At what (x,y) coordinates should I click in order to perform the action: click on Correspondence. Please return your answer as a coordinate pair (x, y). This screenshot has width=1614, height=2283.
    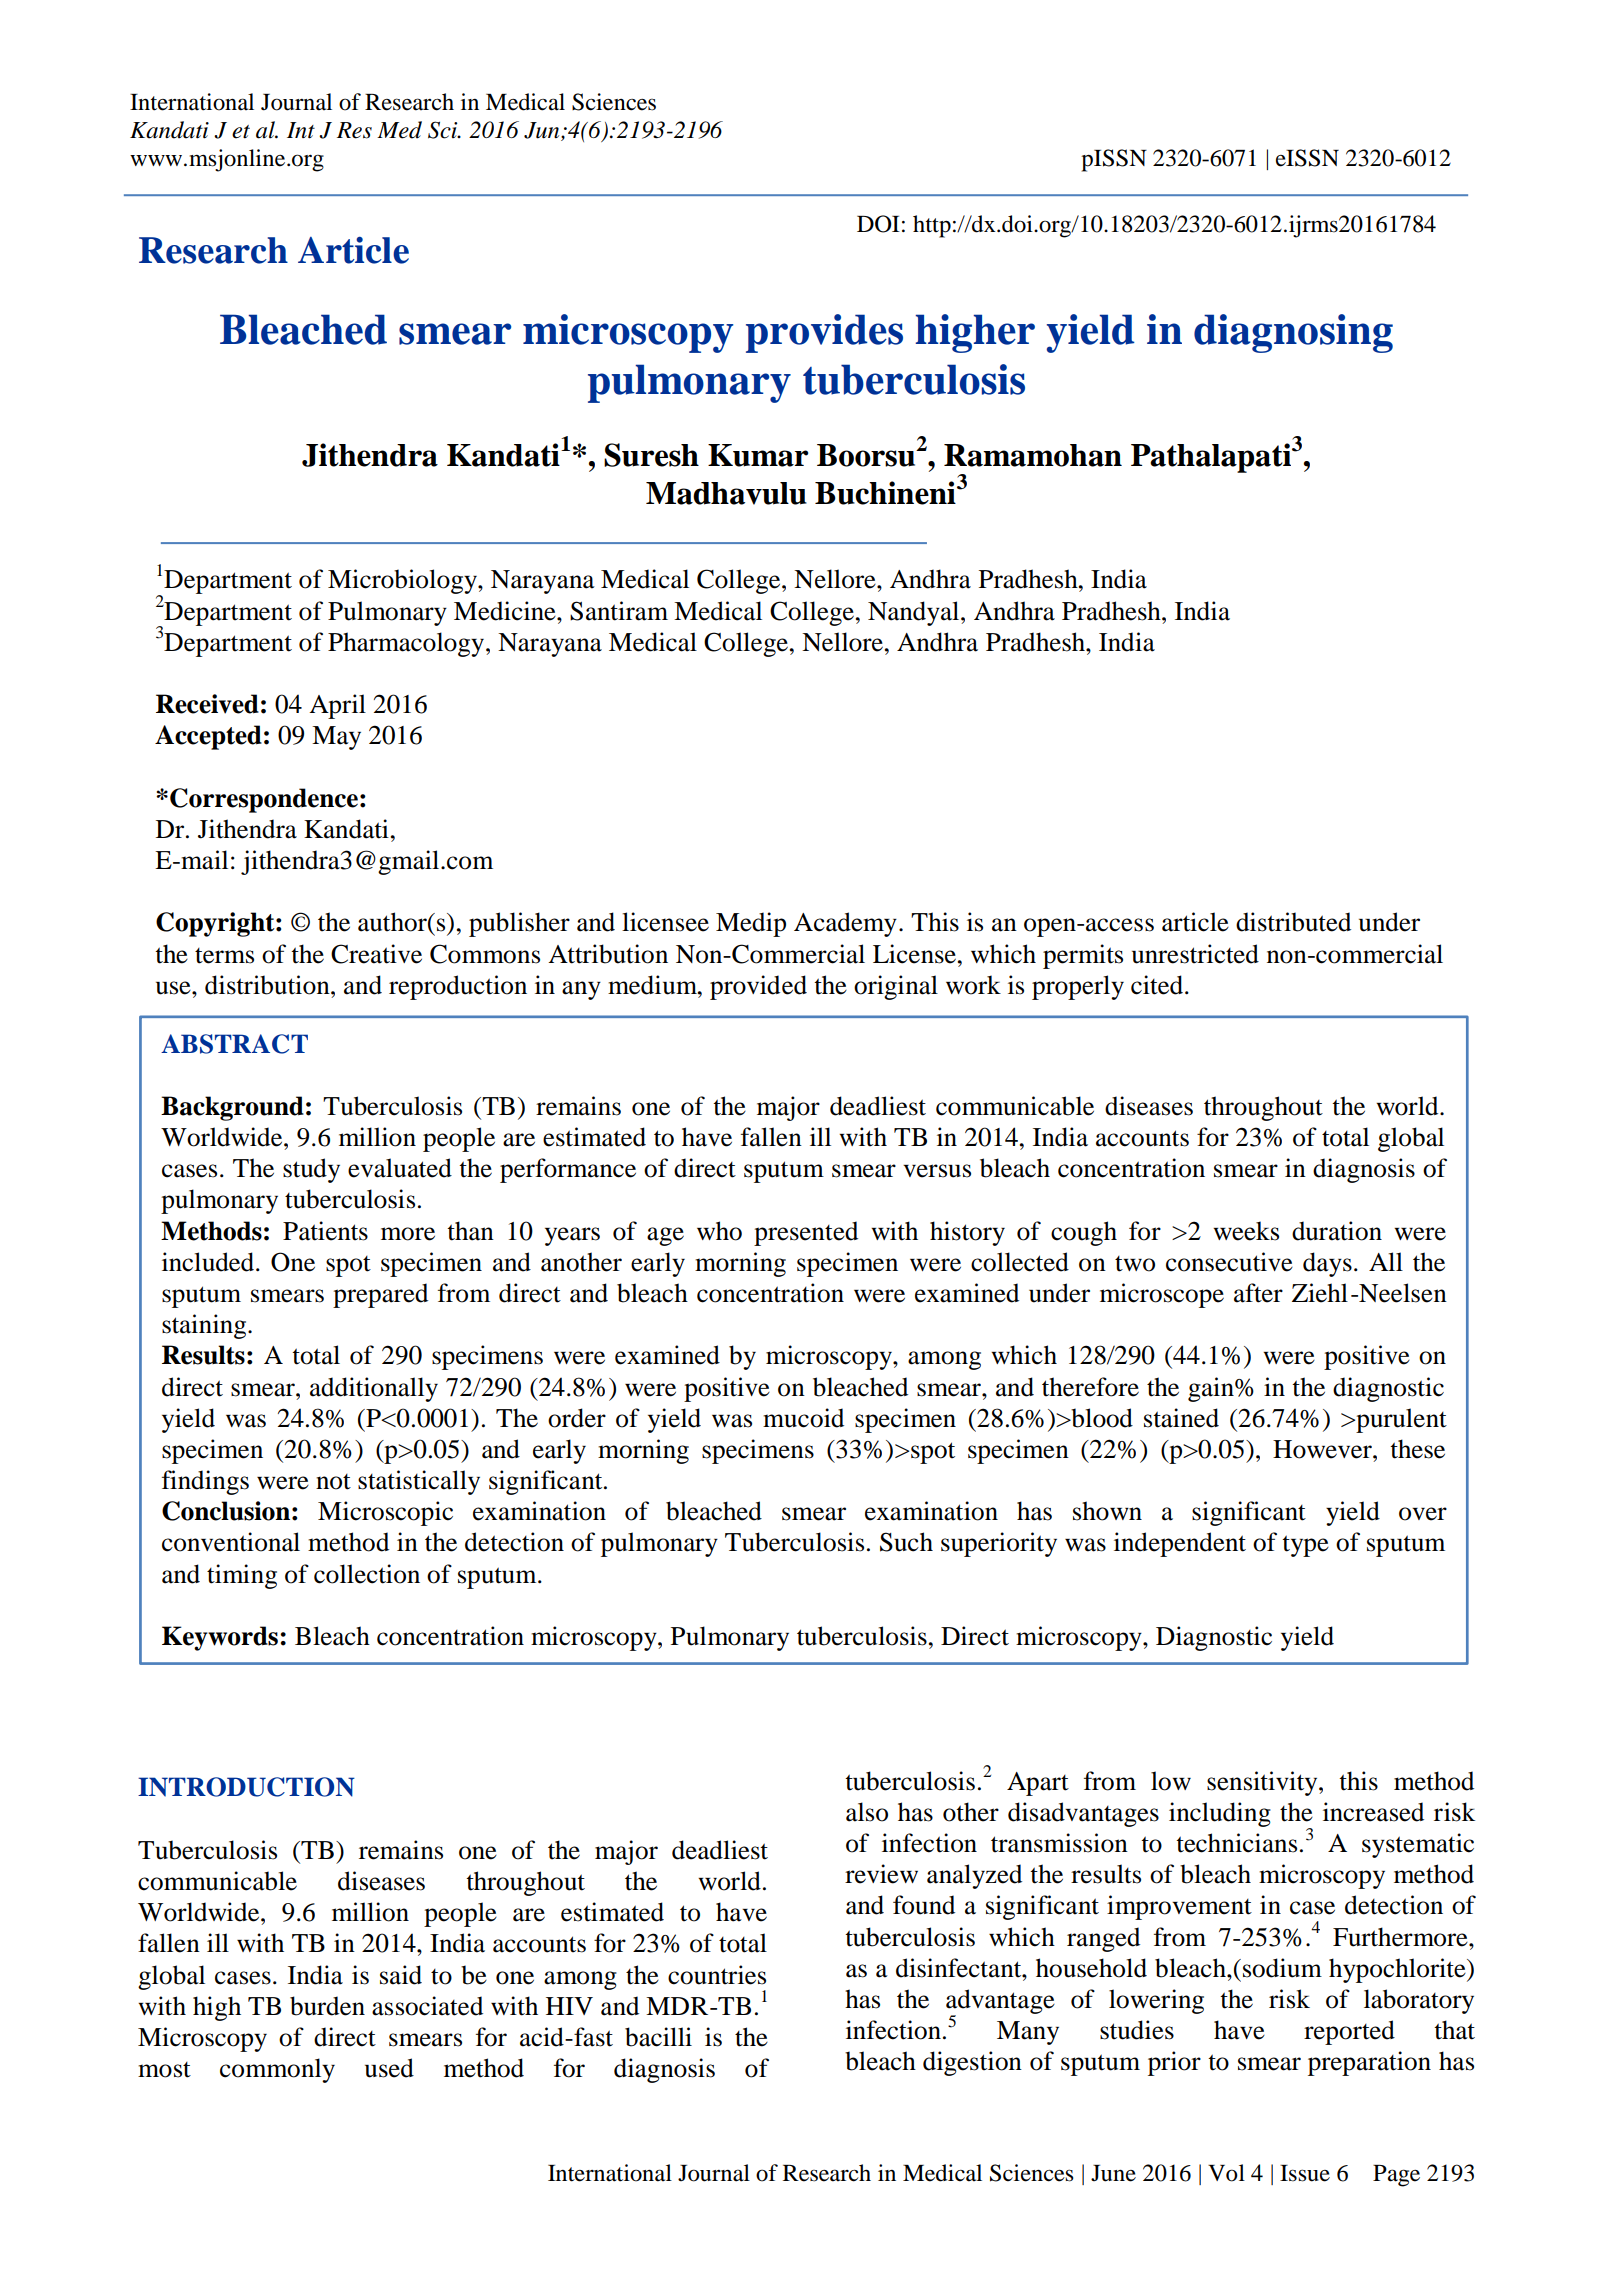
    Looking at the image, I should click on (264, 800).
